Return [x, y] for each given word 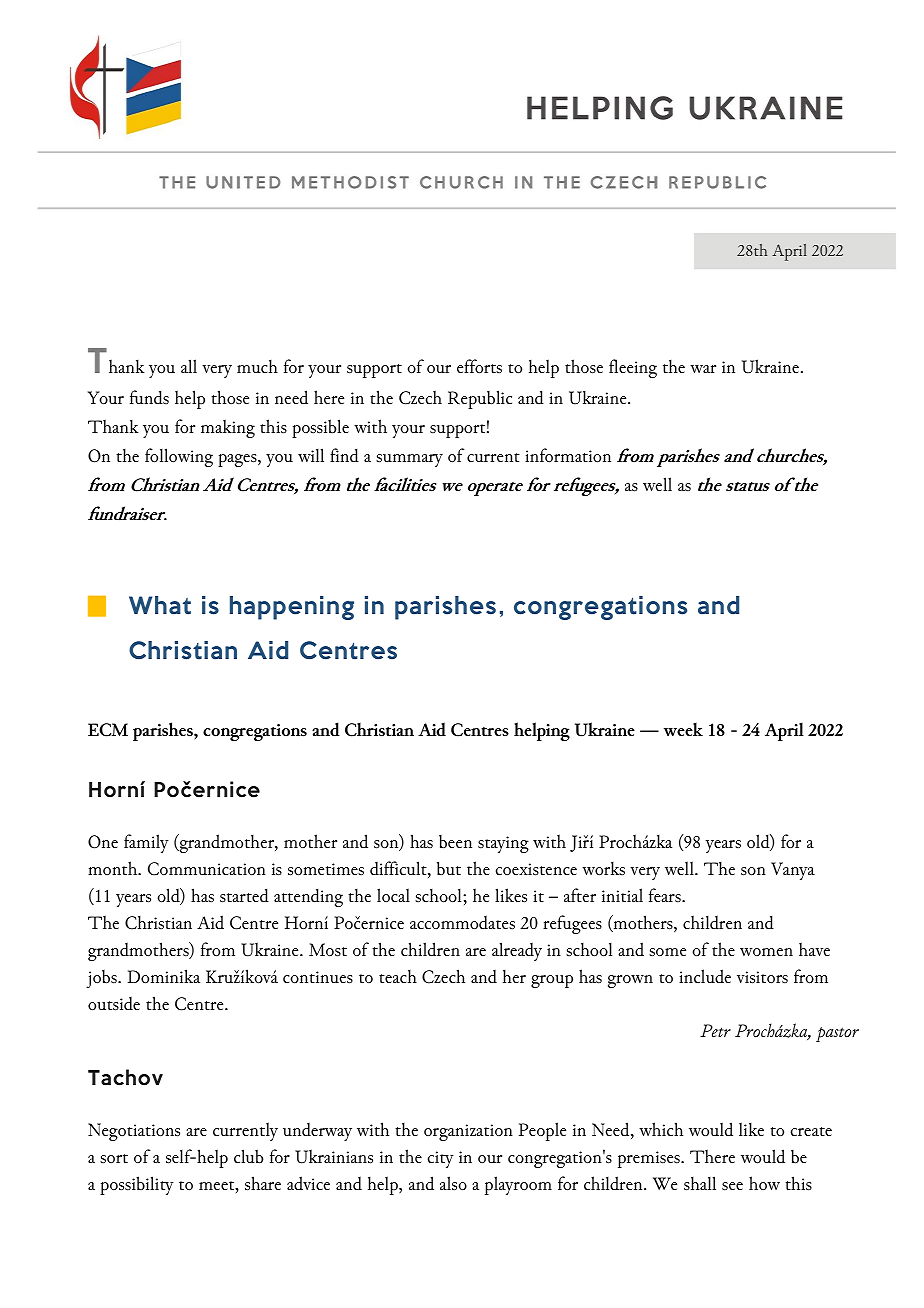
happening [292, 608]
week [683, 729]
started [244, 896]
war [703, 369]
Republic [480, 399]
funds [149, 397]
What [160, 605]
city [441, 1159]
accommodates [462, 923]
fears [666, 895]
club [248, 1156]
